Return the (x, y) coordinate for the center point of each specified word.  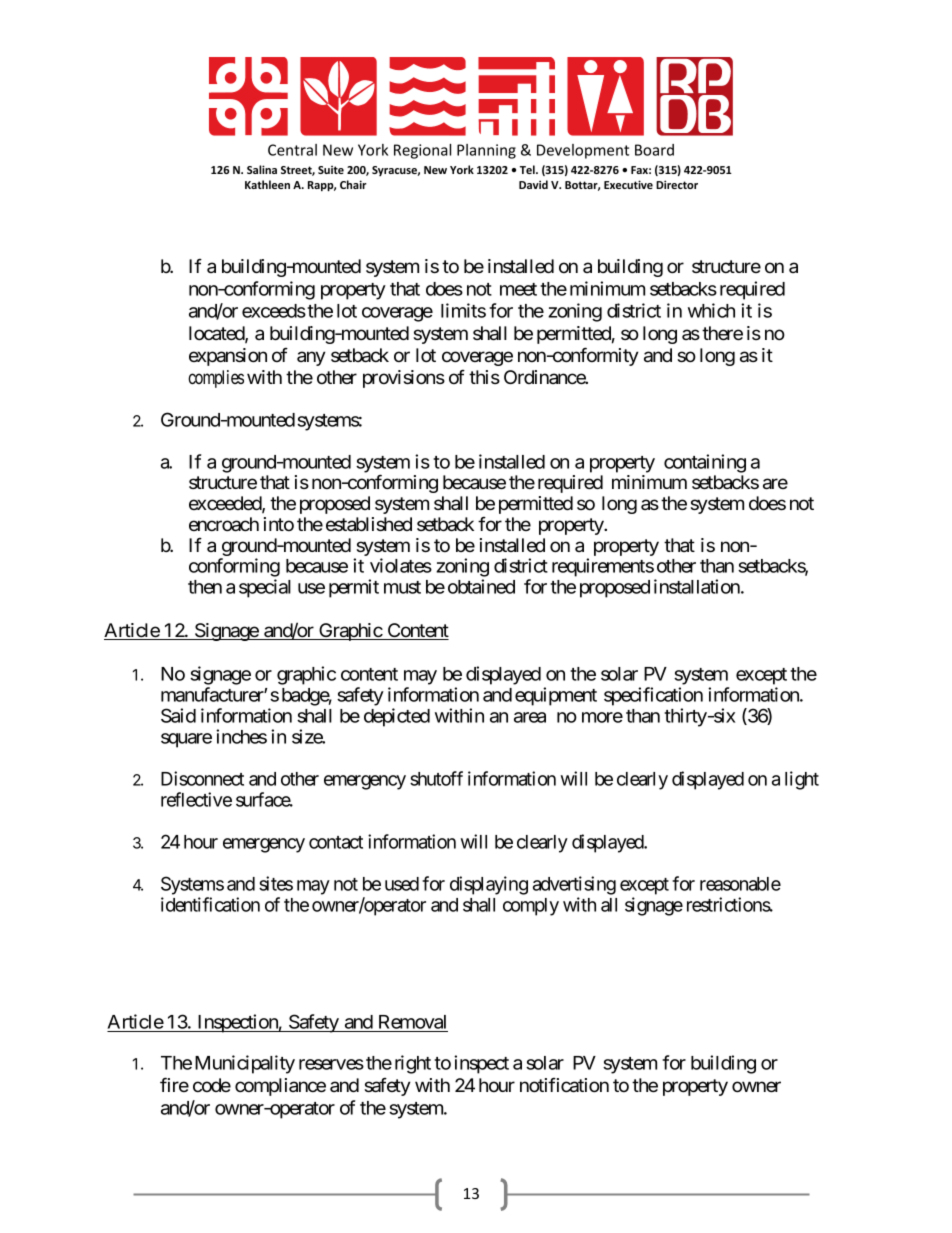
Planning (486, 151)
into (279, 524)
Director (677, 184)
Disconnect (202, 778)
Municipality (245, 1064)
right (413, 1064)
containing (705, 463)
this (484, 377)
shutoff (436, 778)
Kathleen (267, 184)
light (802, 780)
